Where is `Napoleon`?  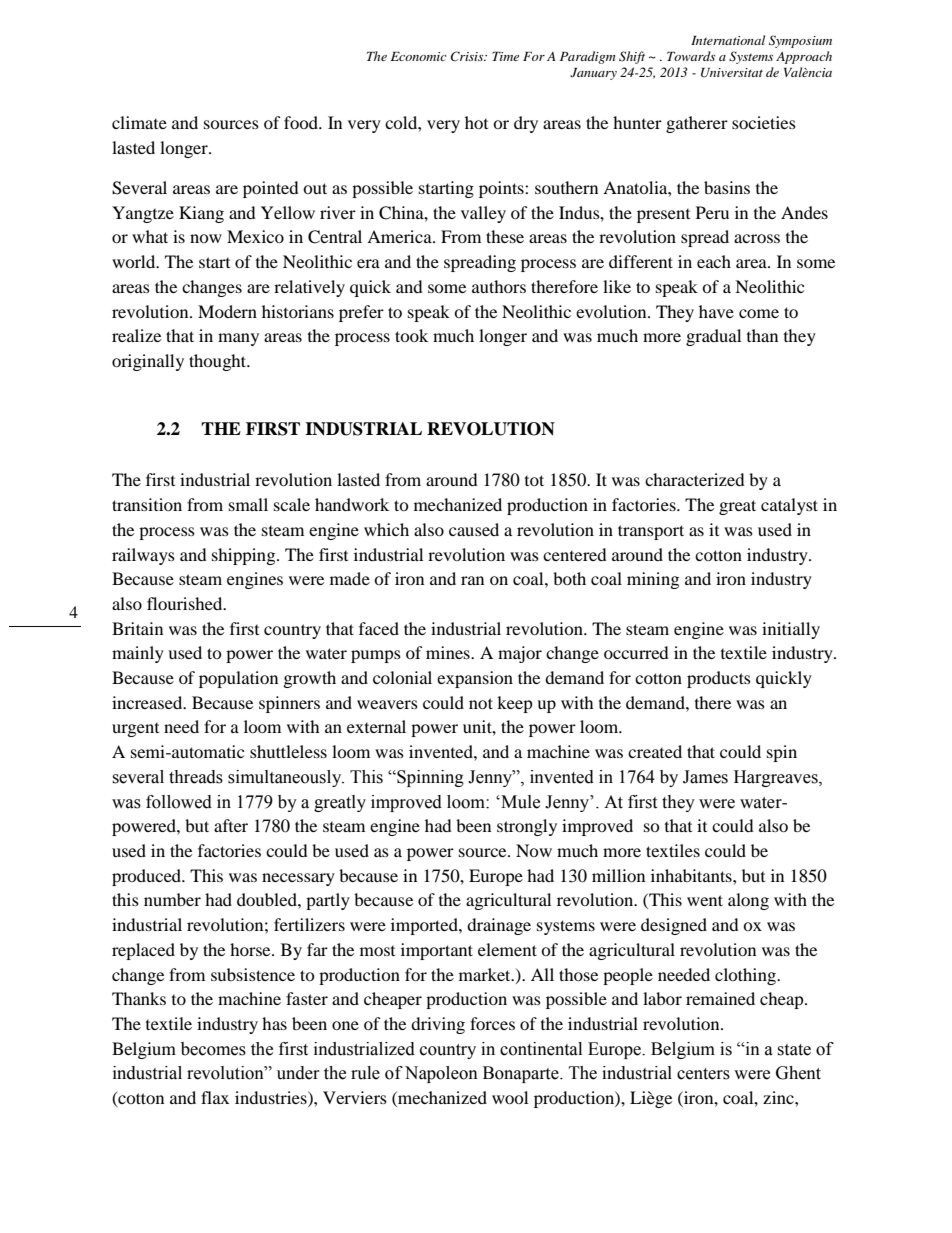
Napoleon is located at coordinates (441, 1074).
